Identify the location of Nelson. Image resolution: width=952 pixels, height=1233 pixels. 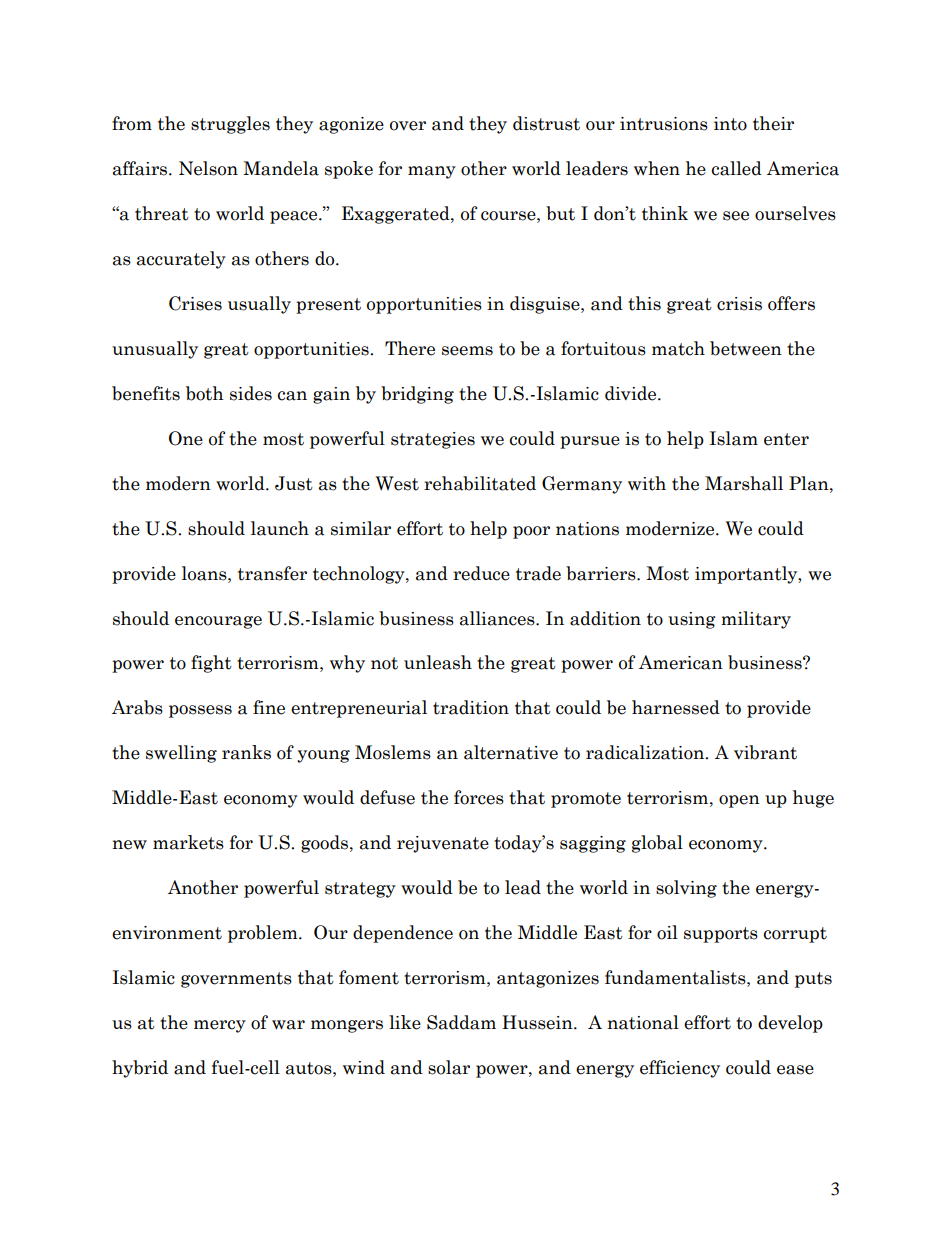
(208, 168).
